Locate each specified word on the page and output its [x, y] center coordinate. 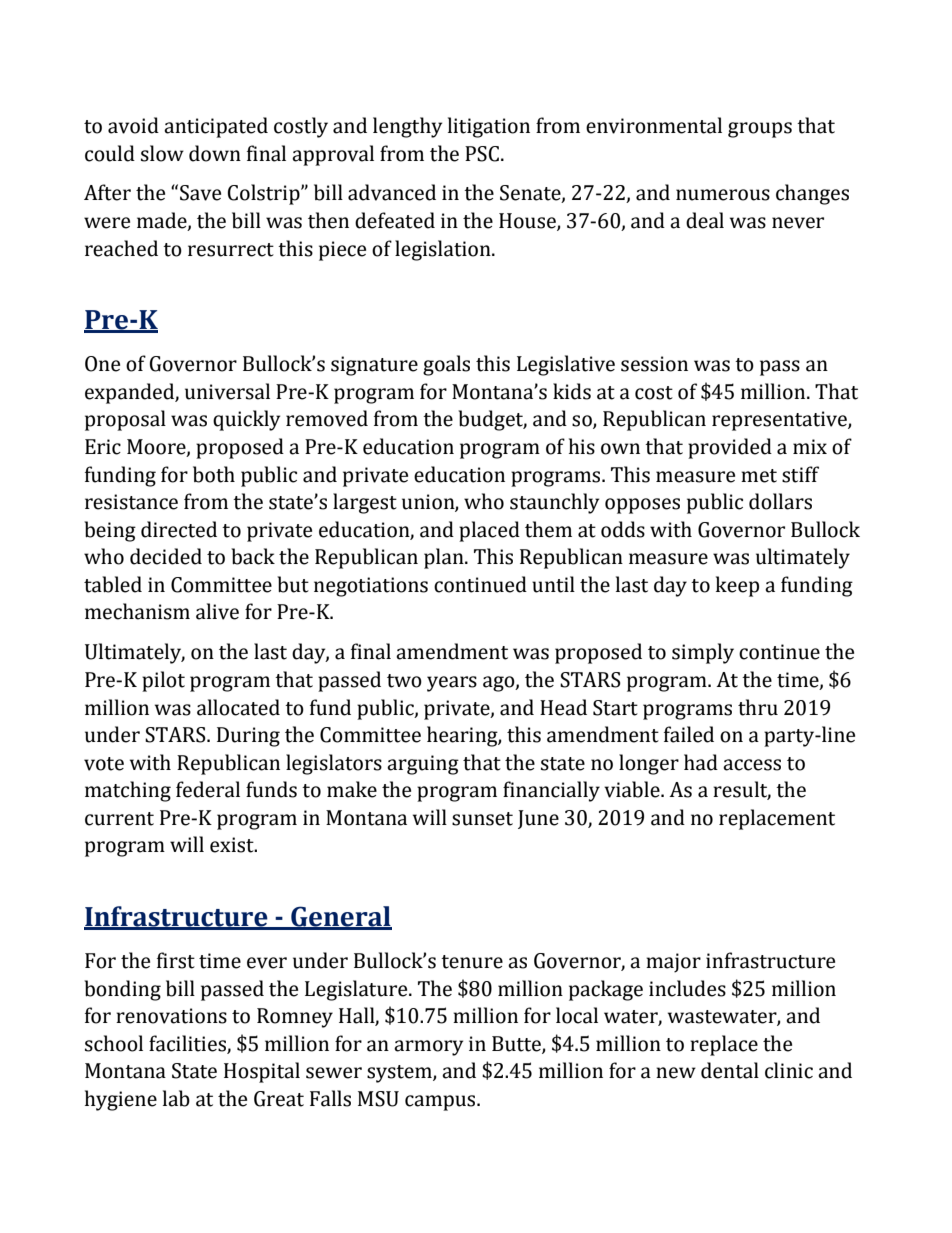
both [214, 474]
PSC [482, 154]
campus [441, 1103]
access [752, 765]
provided [730, 448]
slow [162, 153]
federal [208, 789]
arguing [423, 765]
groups [760, 130]
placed [489, 531]
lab [176, 1098]
